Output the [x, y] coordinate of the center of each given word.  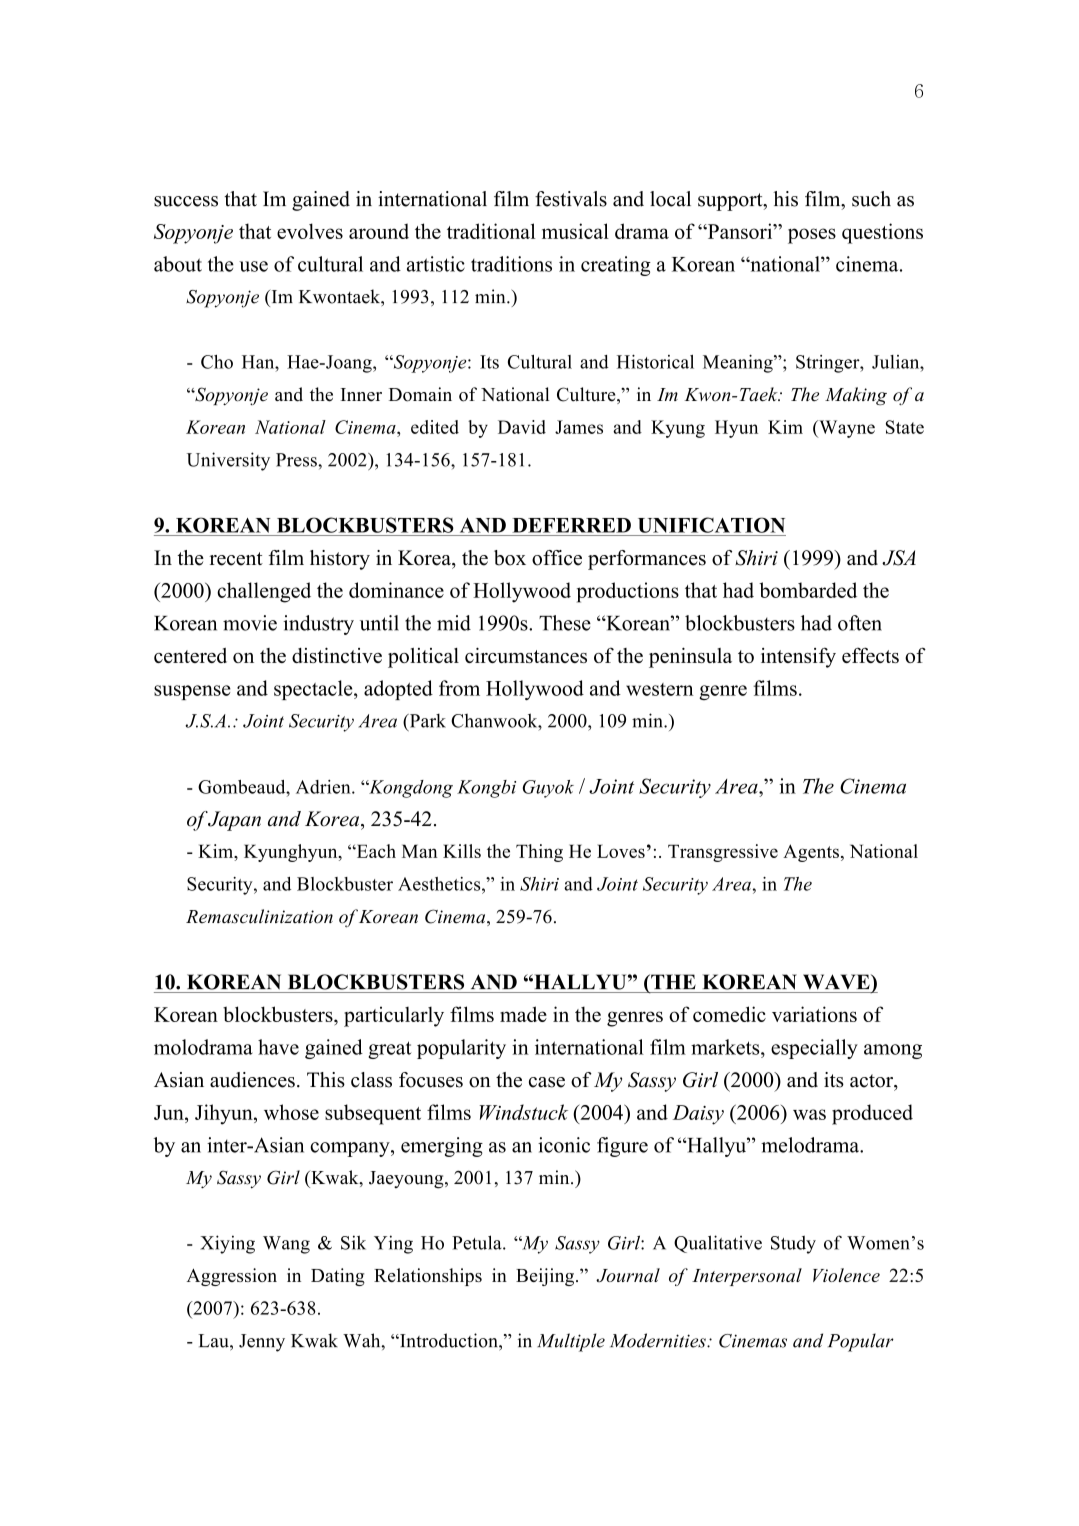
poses [812, 236]
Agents [811, 853]
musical [575, 231]
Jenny [262, 1343]
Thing [539, 853]
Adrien [324, 787]
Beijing [546, 1277]
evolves [310, 231]
